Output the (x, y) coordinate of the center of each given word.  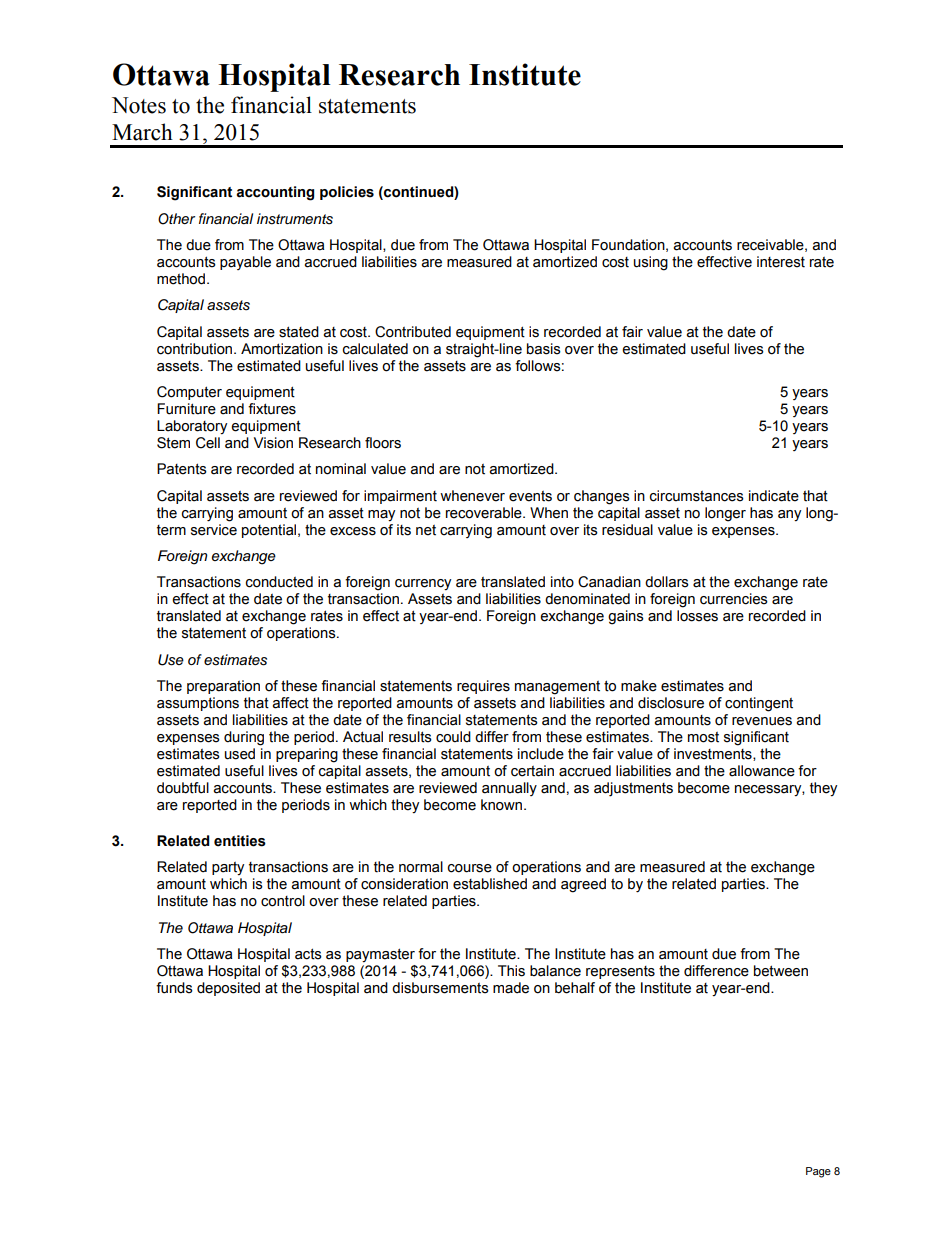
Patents (182, 469)
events (530, 496)
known (501, 805)
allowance (762, 771)
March (142, 132)
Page (818, 1172)
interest (781, 262)
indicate (774, 496)
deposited (228, 989)
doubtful (183, 788)
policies (347, 193)
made (511, 988)
